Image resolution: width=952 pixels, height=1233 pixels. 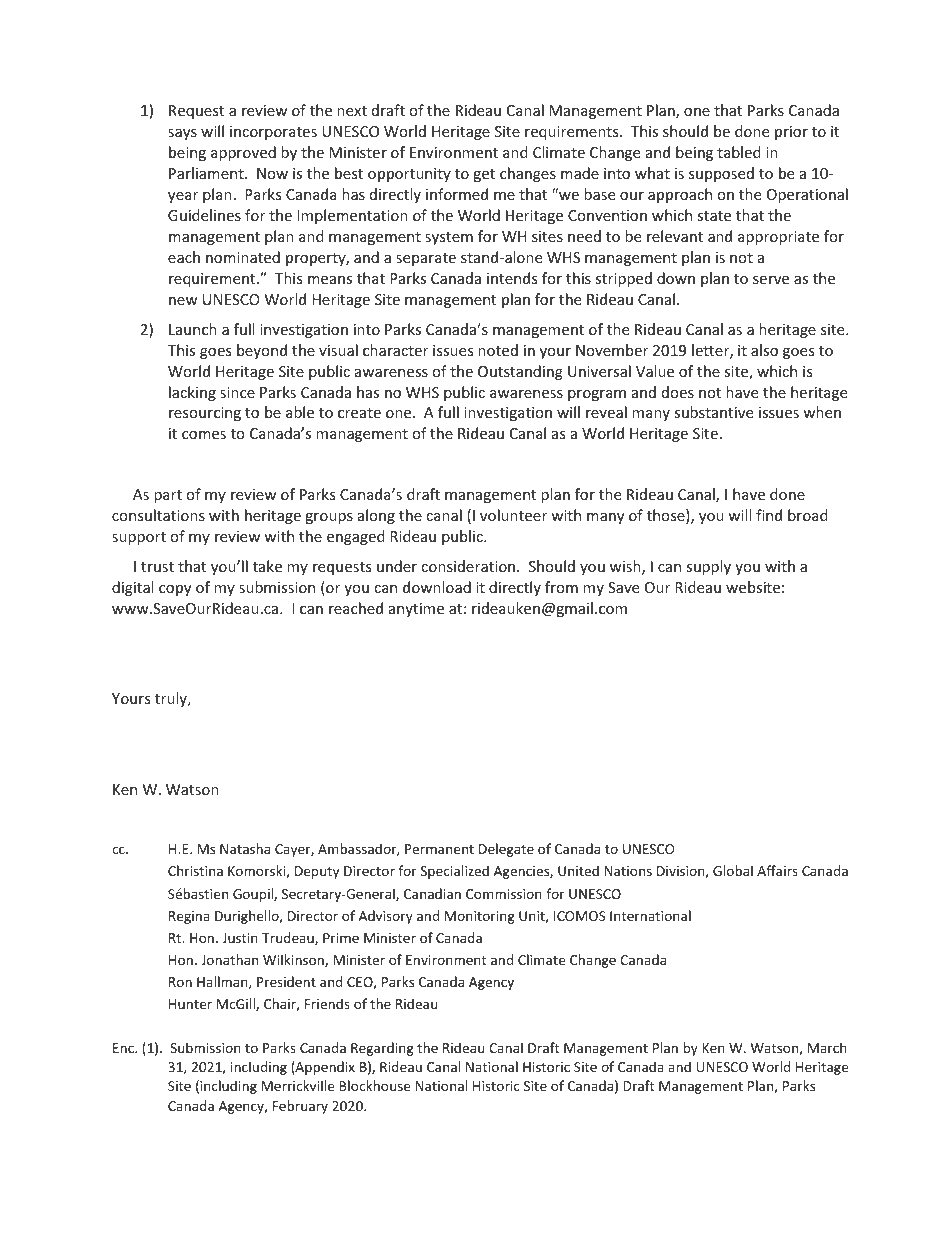 I want to click on prior, so click(x=791, y=133).
